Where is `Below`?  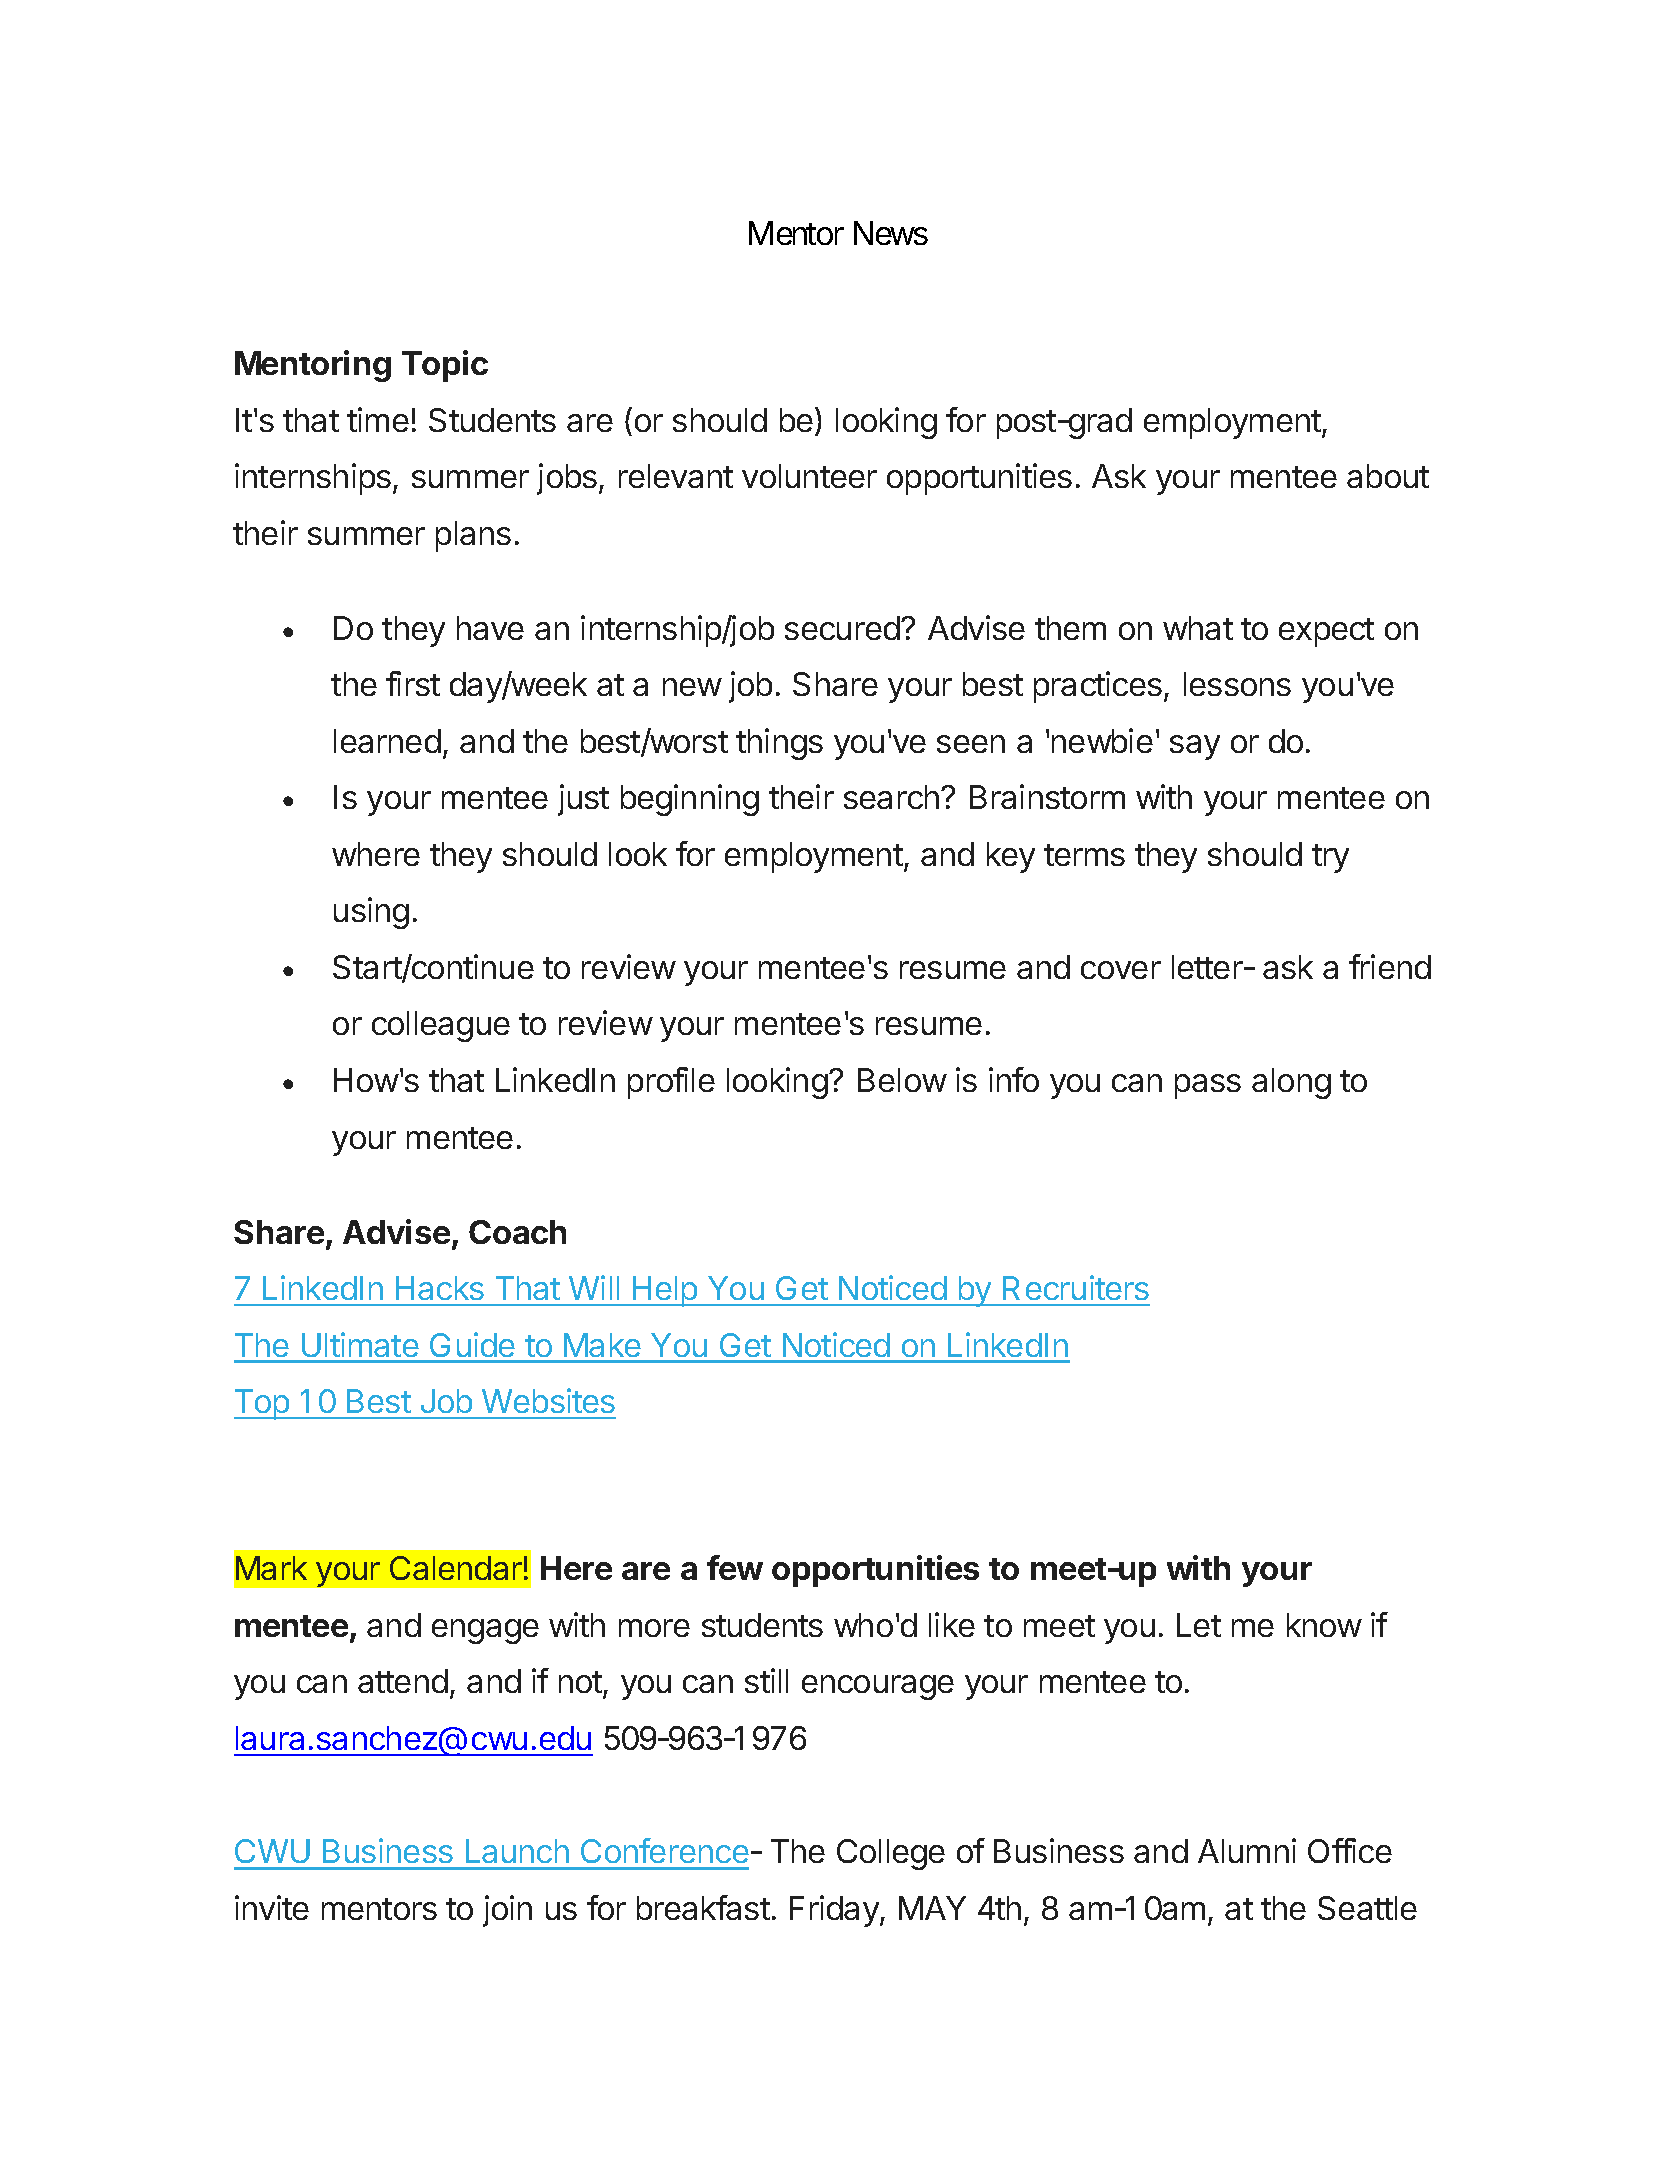
Below is located at coordinates (902, 1080).
